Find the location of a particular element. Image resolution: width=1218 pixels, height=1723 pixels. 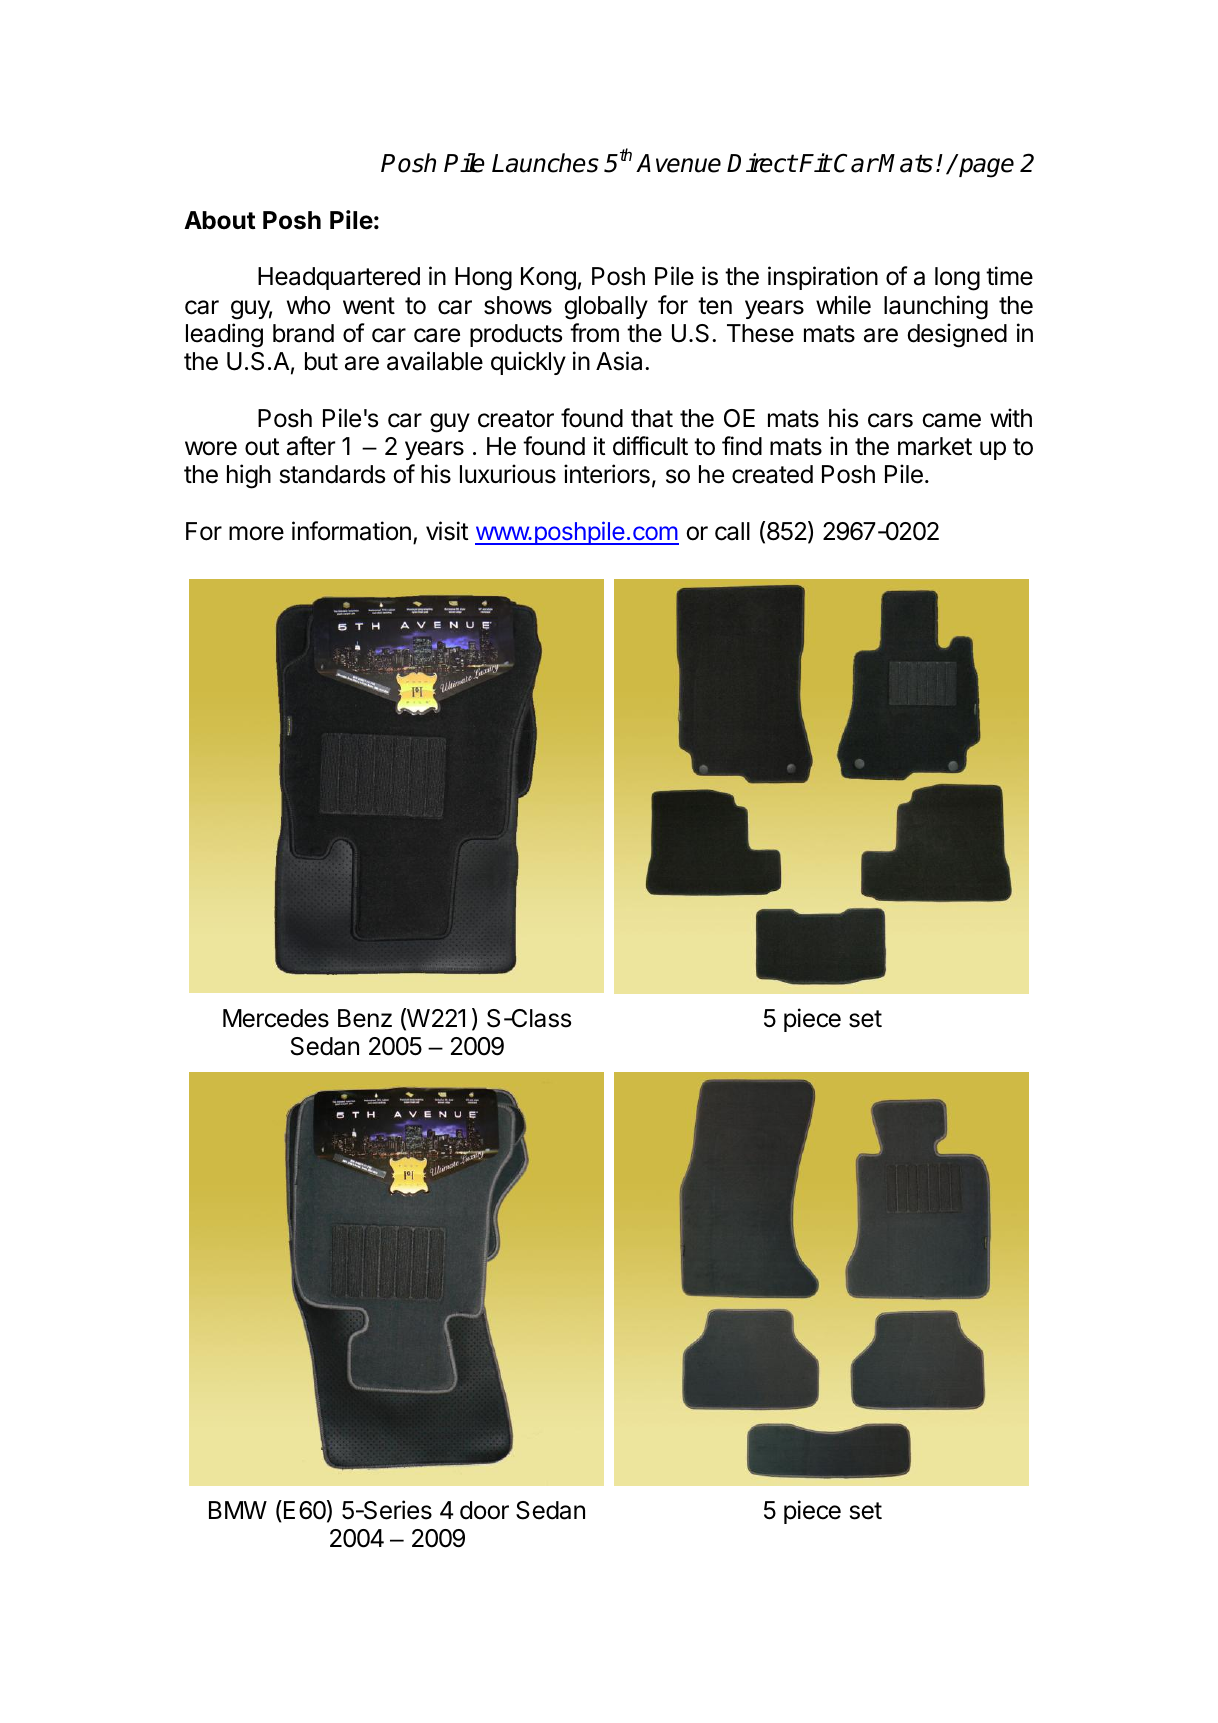

call is located at coordinates (732, 531).
